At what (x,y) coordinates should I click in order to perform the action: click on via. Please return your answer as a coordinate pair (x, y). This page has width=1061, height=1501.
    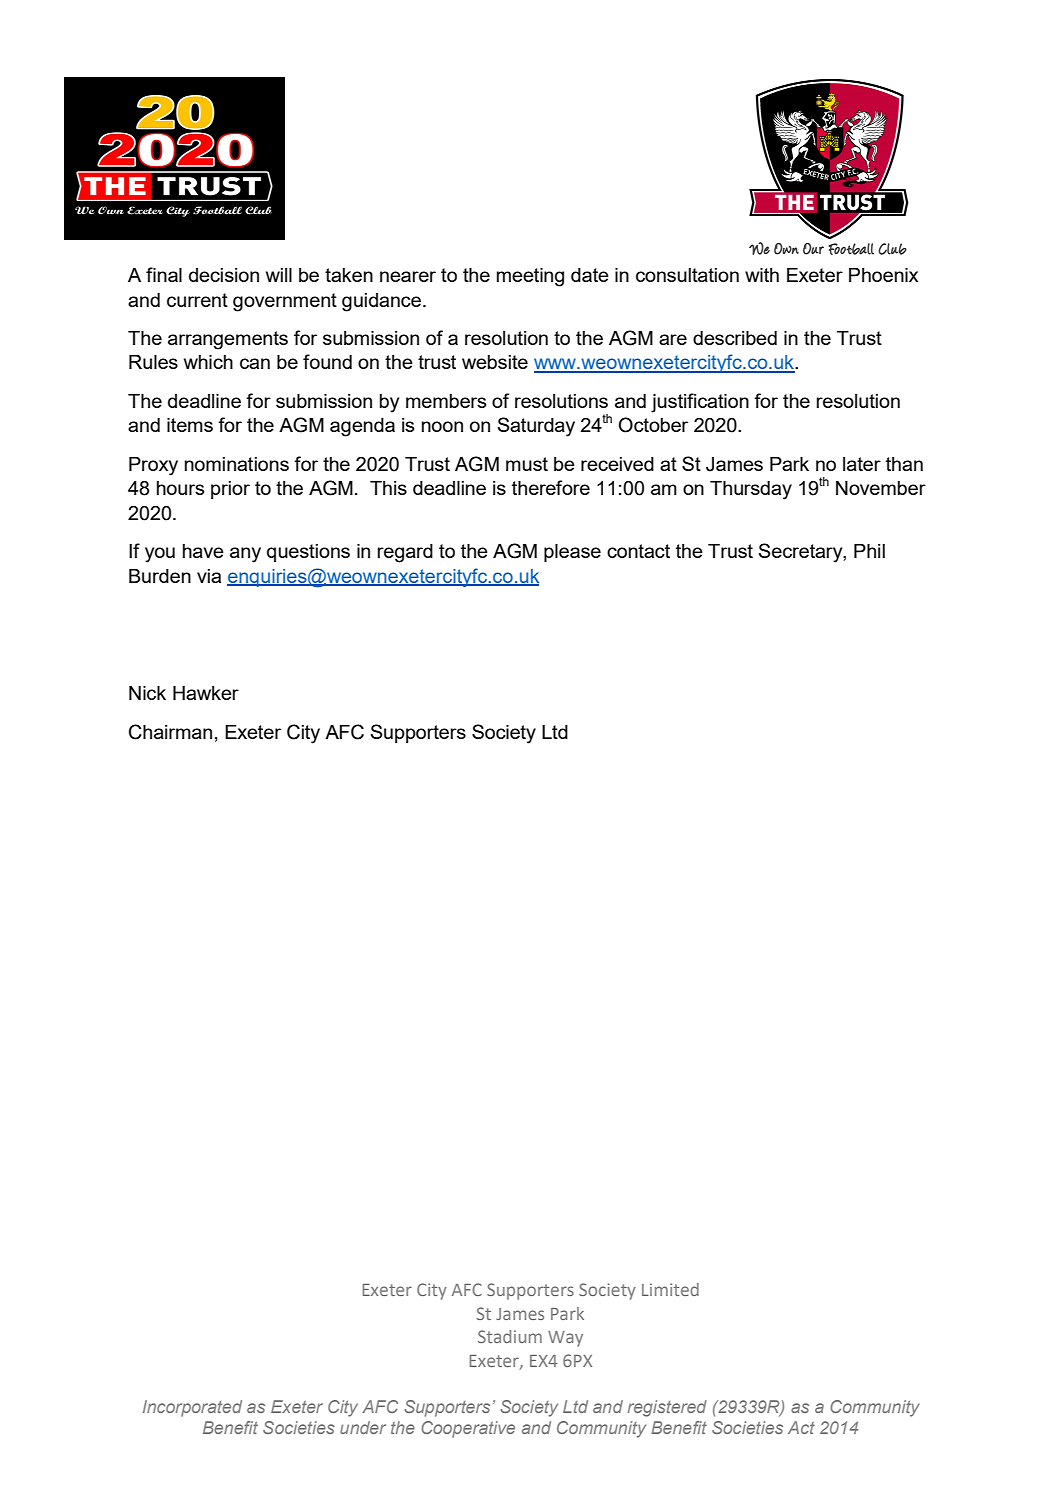
    Looking at the image, I should click on (209, 576).
